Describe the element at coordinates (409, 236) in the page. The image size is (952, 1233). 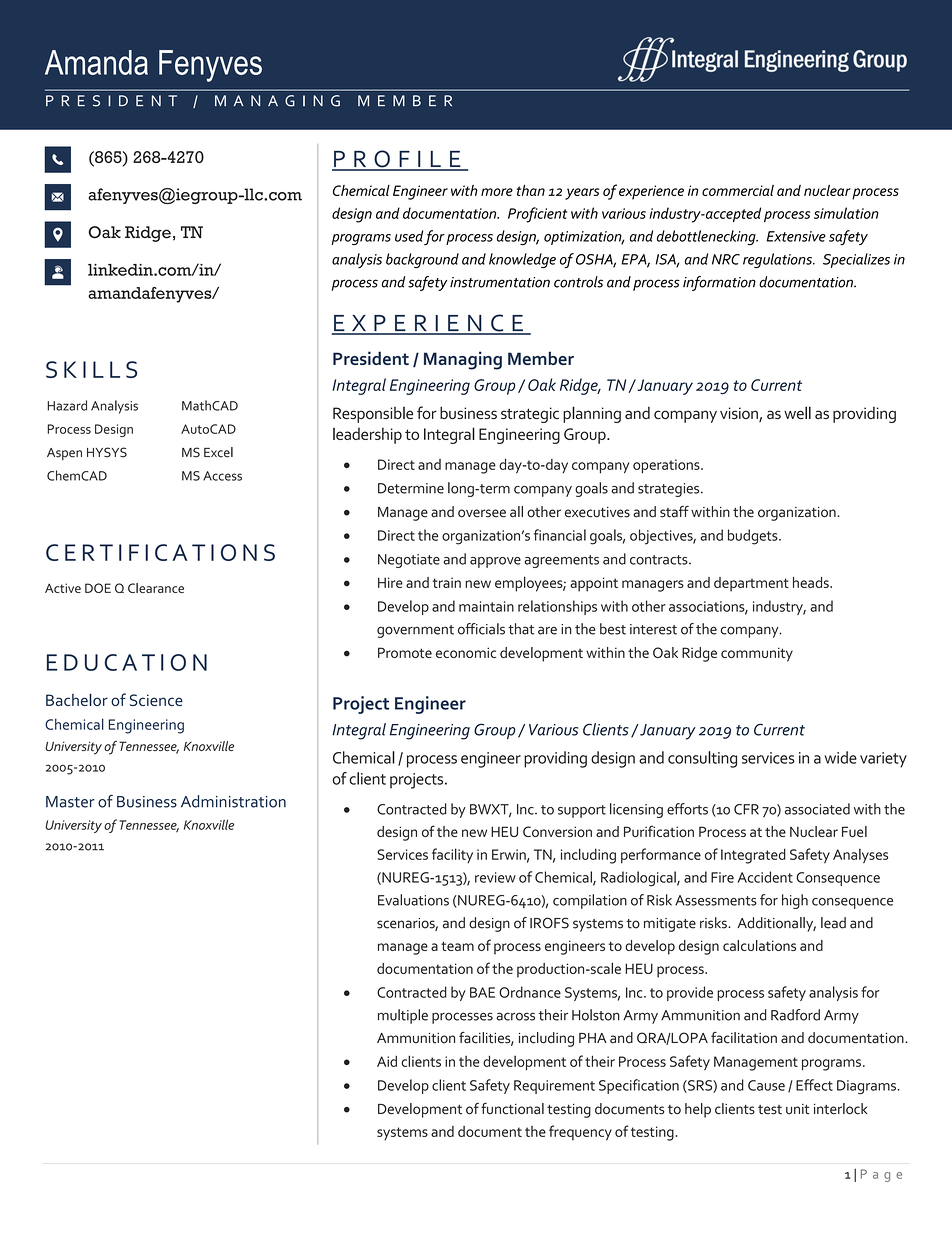
I see `used` at that location.
